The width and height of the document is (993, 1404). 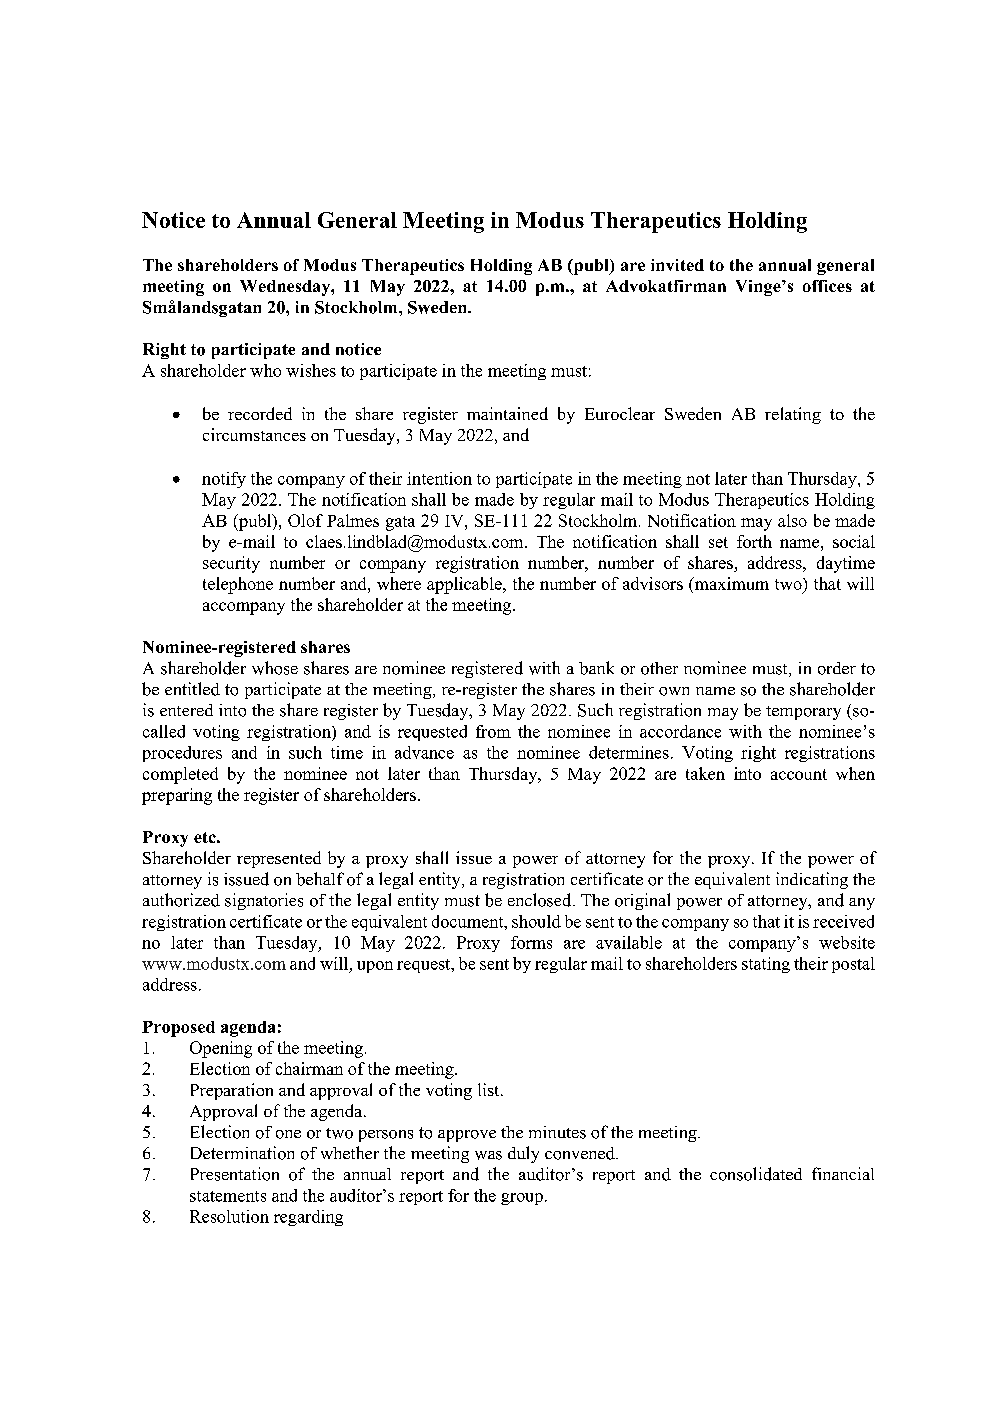 I want to click on group, so click(x=522, y=1199).
